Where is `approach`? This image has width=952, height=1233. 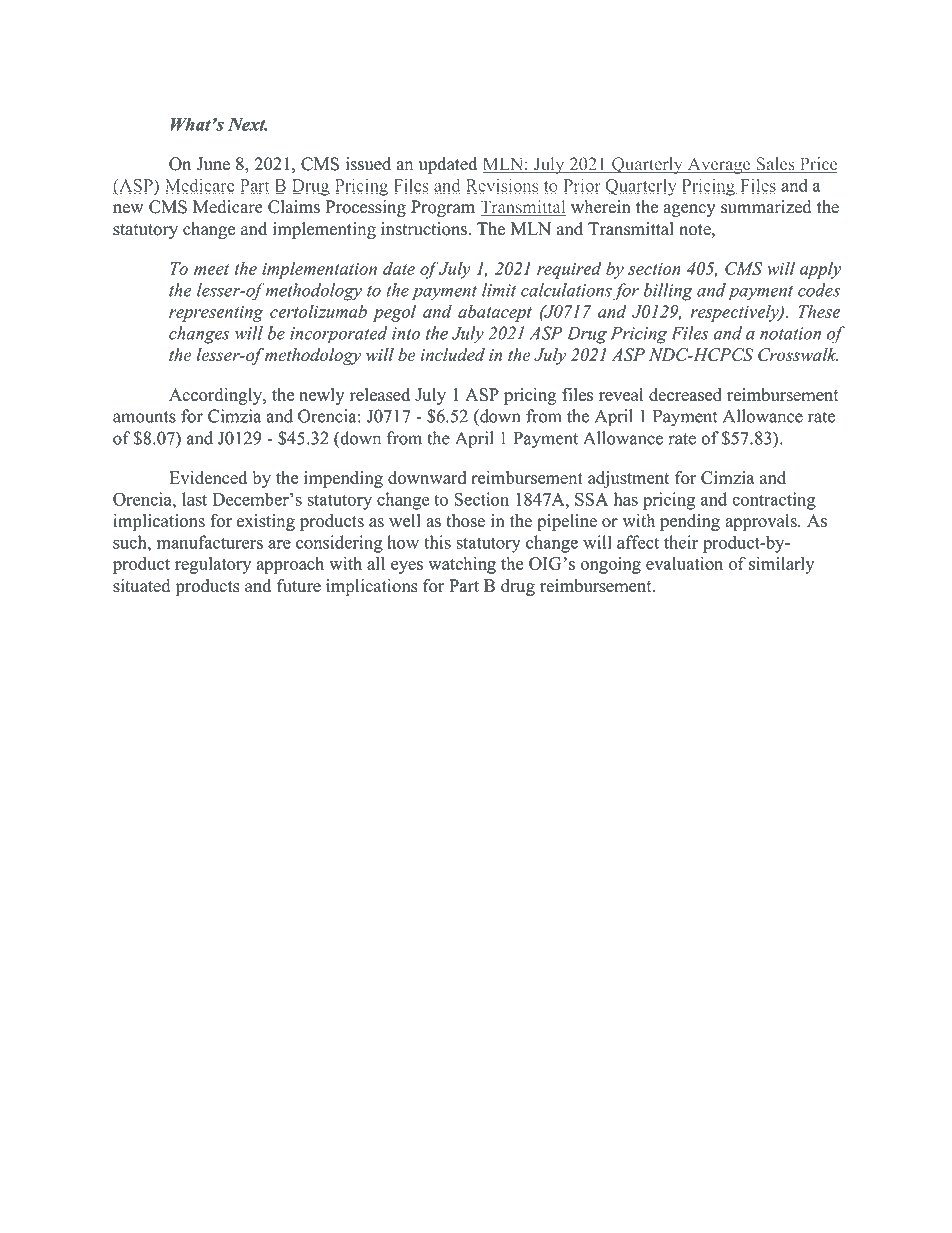 approach is located at coordinates (290, 565).
